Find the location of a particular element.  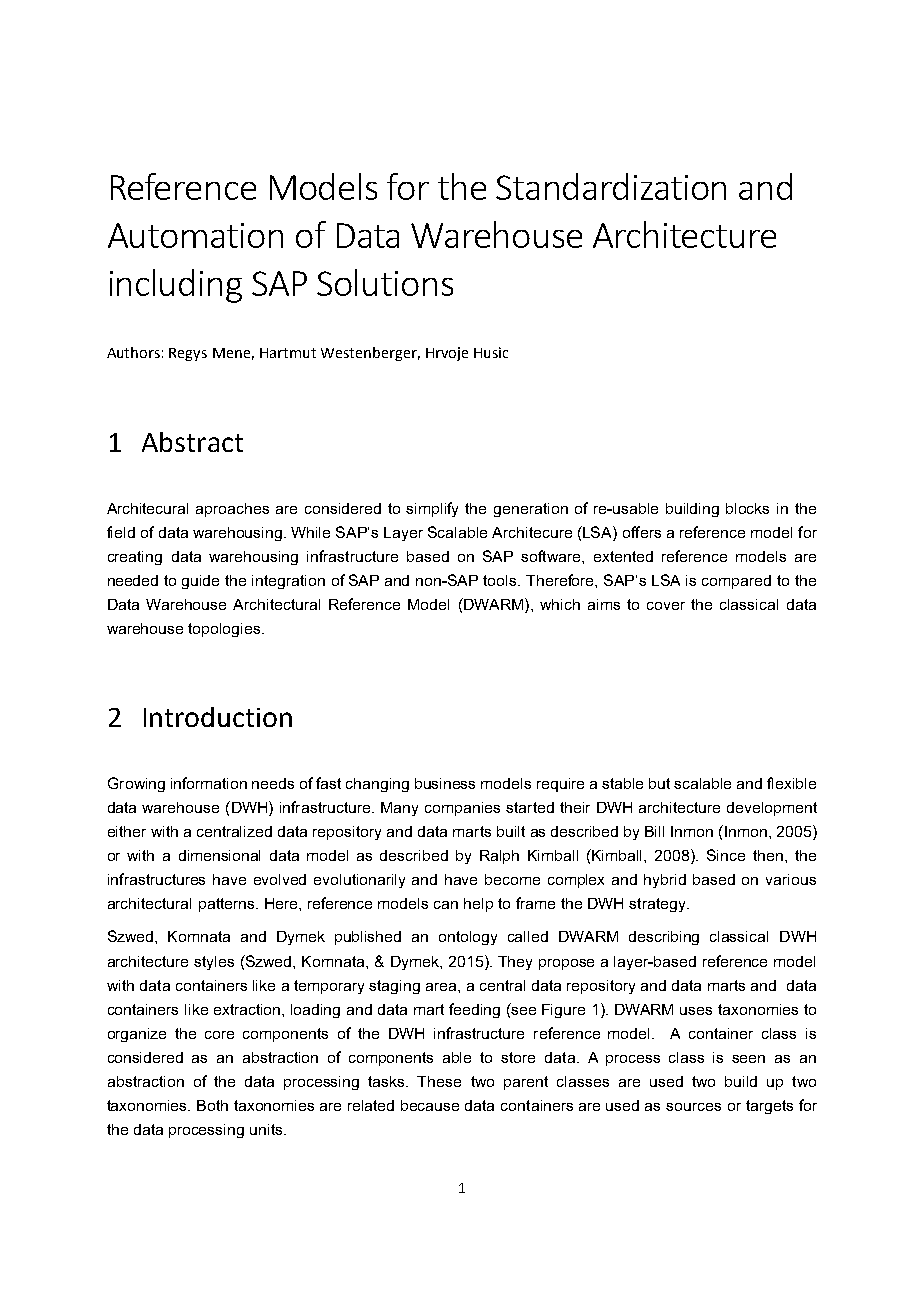

Standardization is located at coordinates (611, 186).
